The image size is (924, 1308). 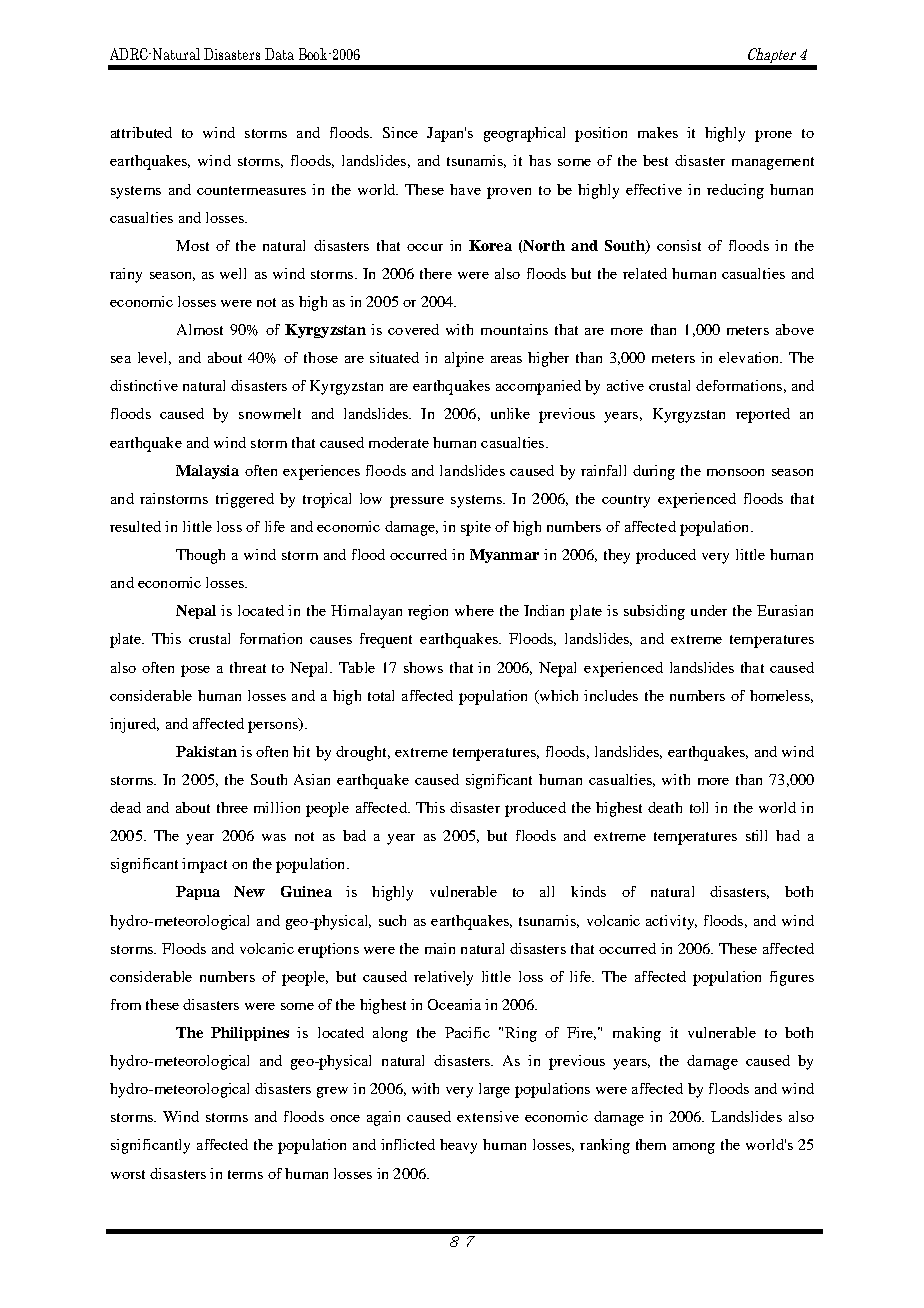 What do you see at coordinates (735, 472) in the image?
I see `monsoon` at bounding box center [735, 472].
